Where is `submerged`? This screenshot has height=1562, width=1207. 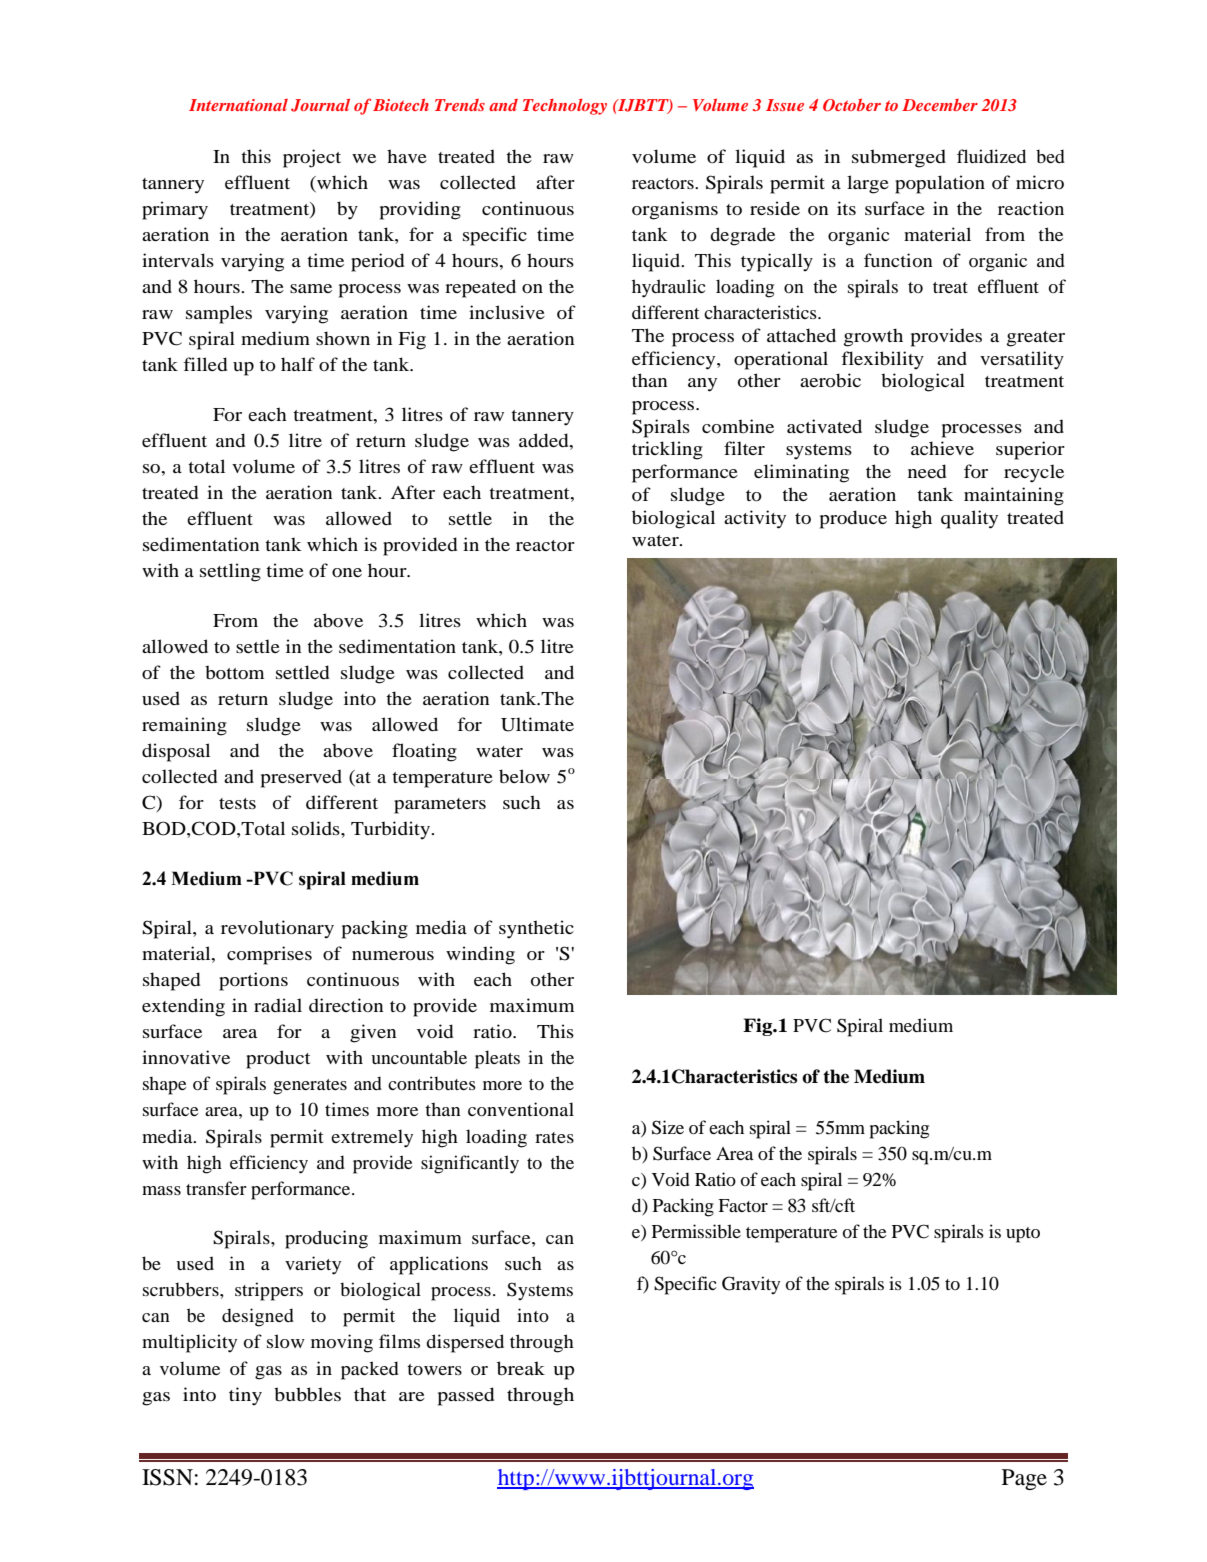 submerged is located at coordinates (899, 158).
